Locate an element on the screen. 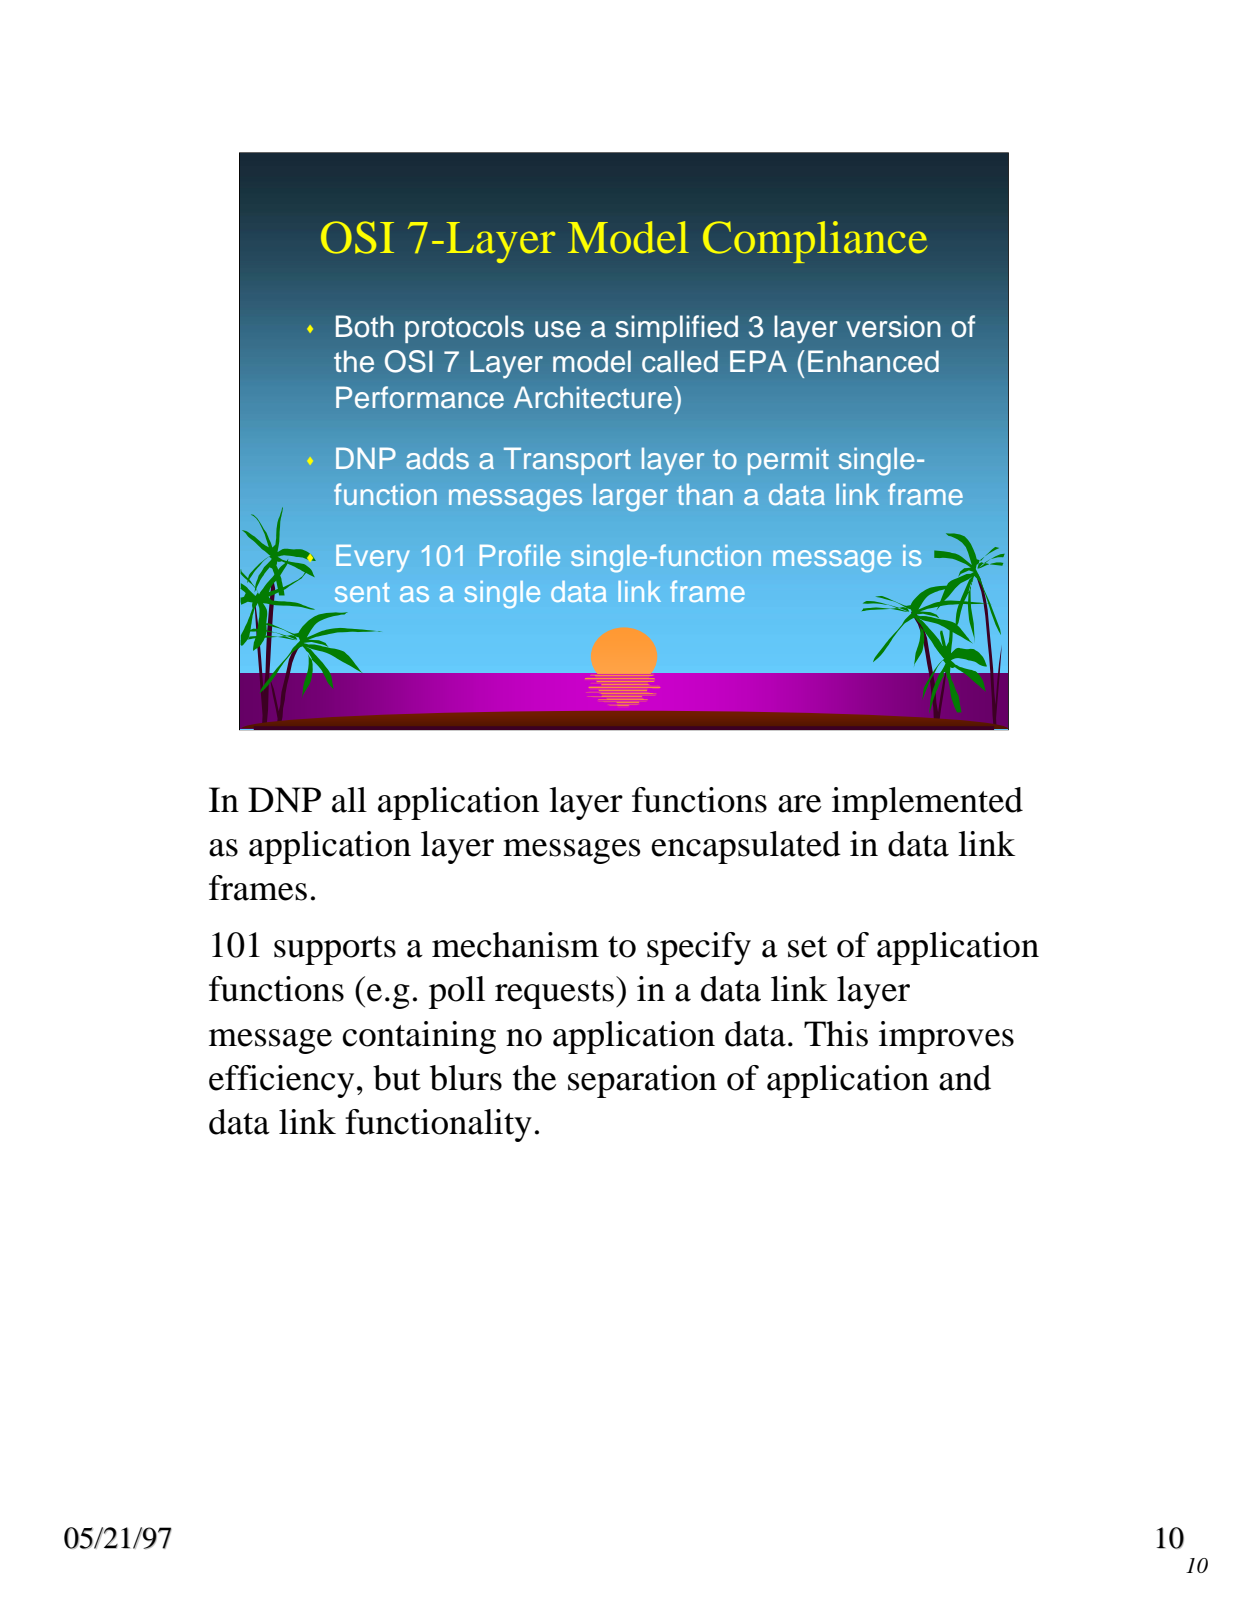  permit is located at coordinates (788, 461).
